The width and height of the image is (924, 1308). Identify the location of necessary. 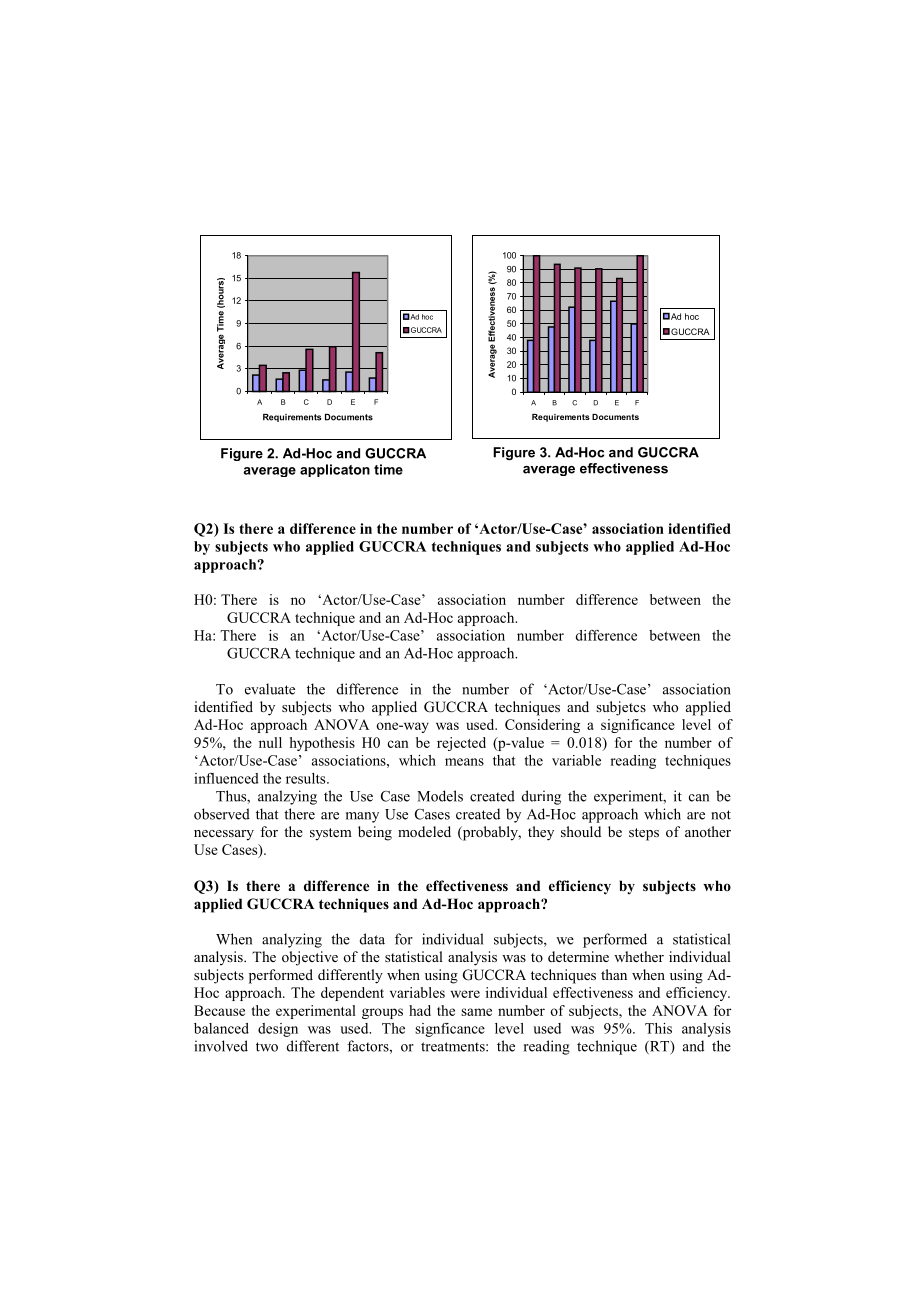
(224, 835).
